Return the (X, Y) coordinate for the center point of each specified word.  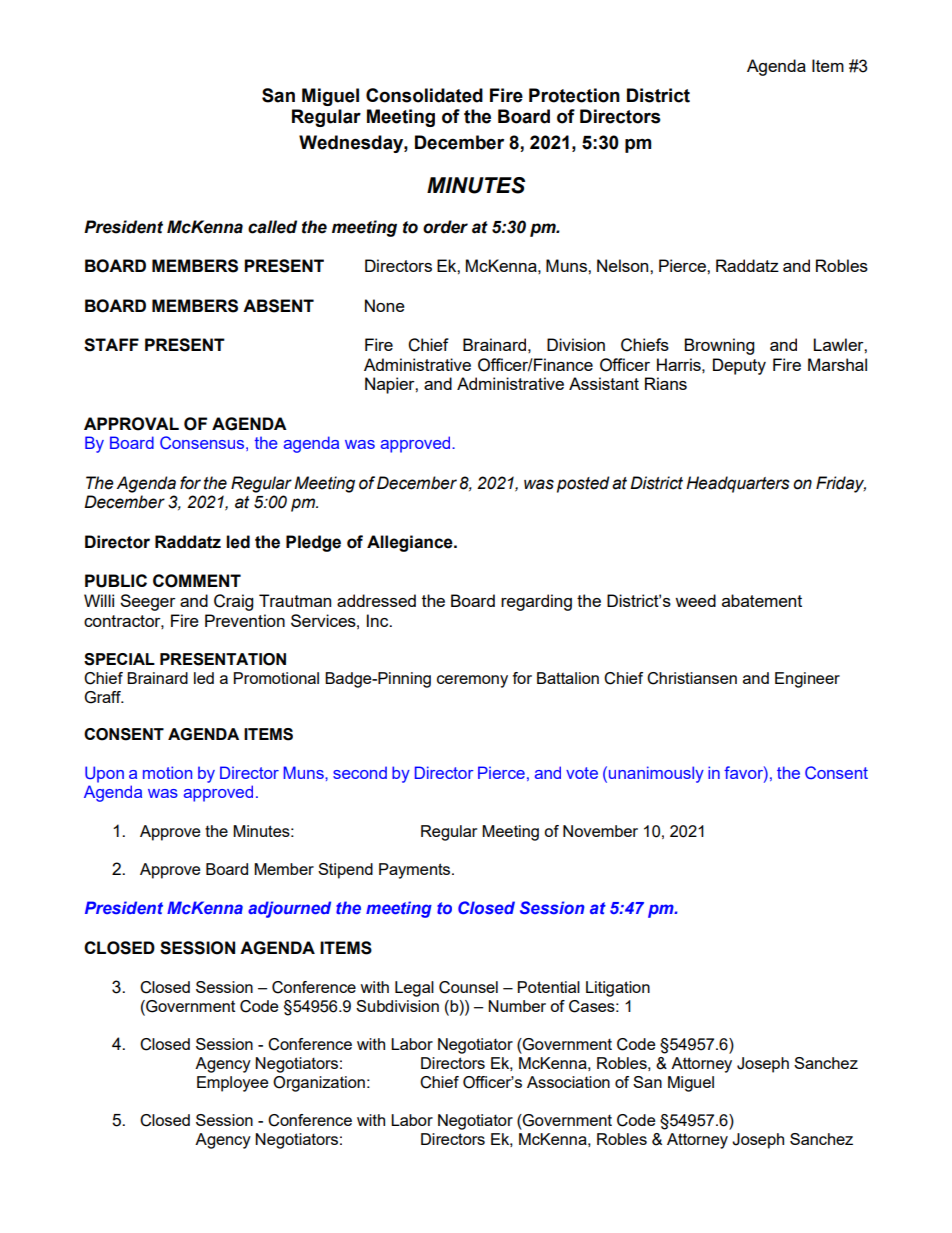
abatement (762, 600)
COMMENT (197, 581)
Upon (104, 774)
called (272, 227)
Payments (416, 871)
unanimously (656, 774)
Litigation (618, 989)
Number (517, 1006)
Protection (574, 95)
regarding (536, 602)
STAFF (111, 345)
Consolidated (424, 95)
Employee (233, 1084)
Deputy (739, 366)
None (385, 305)
